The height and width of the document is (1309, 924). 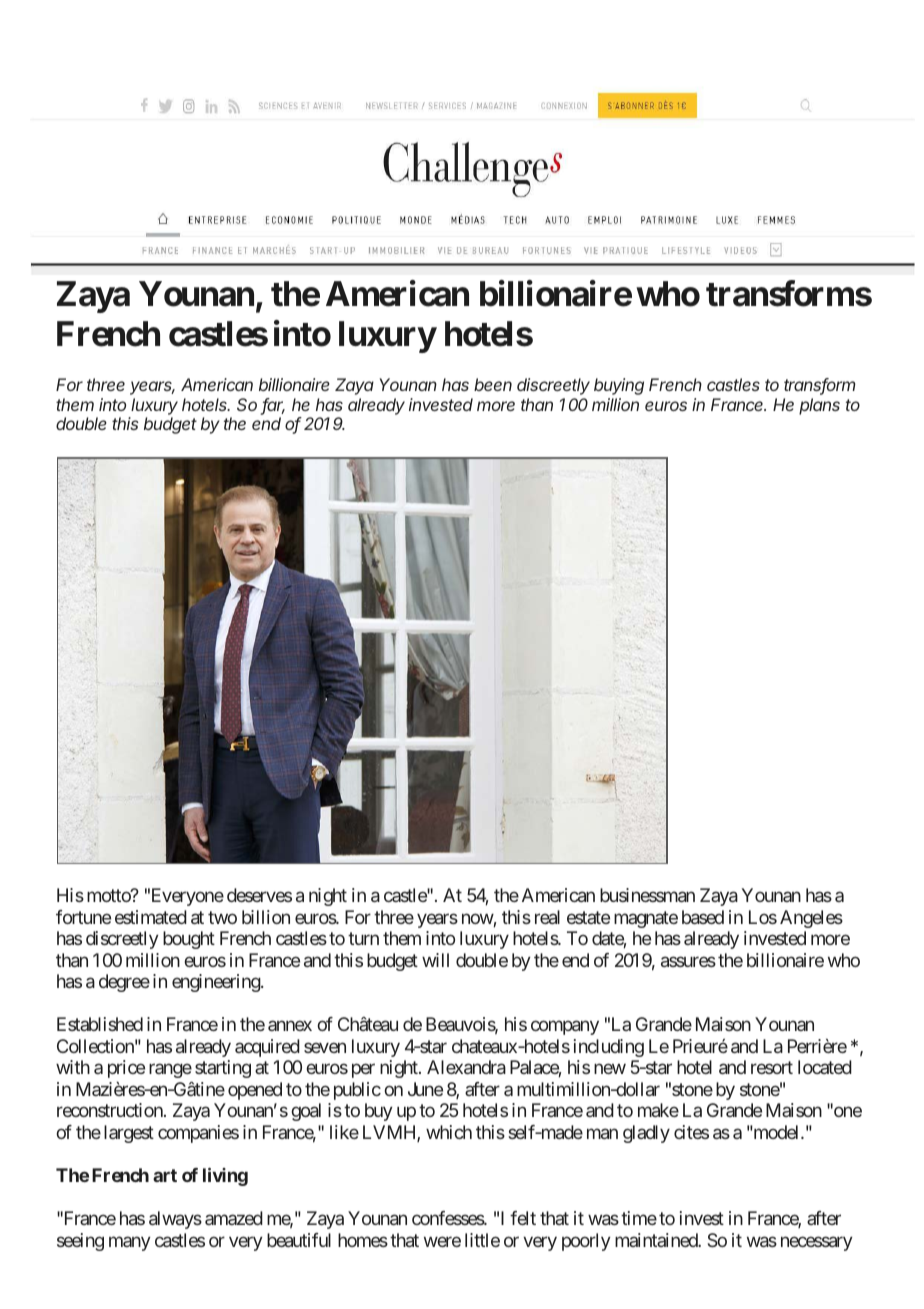 What do you see at coordinates (189, 940) in the document?
I see `bought` at bounding box center [189, 940].
